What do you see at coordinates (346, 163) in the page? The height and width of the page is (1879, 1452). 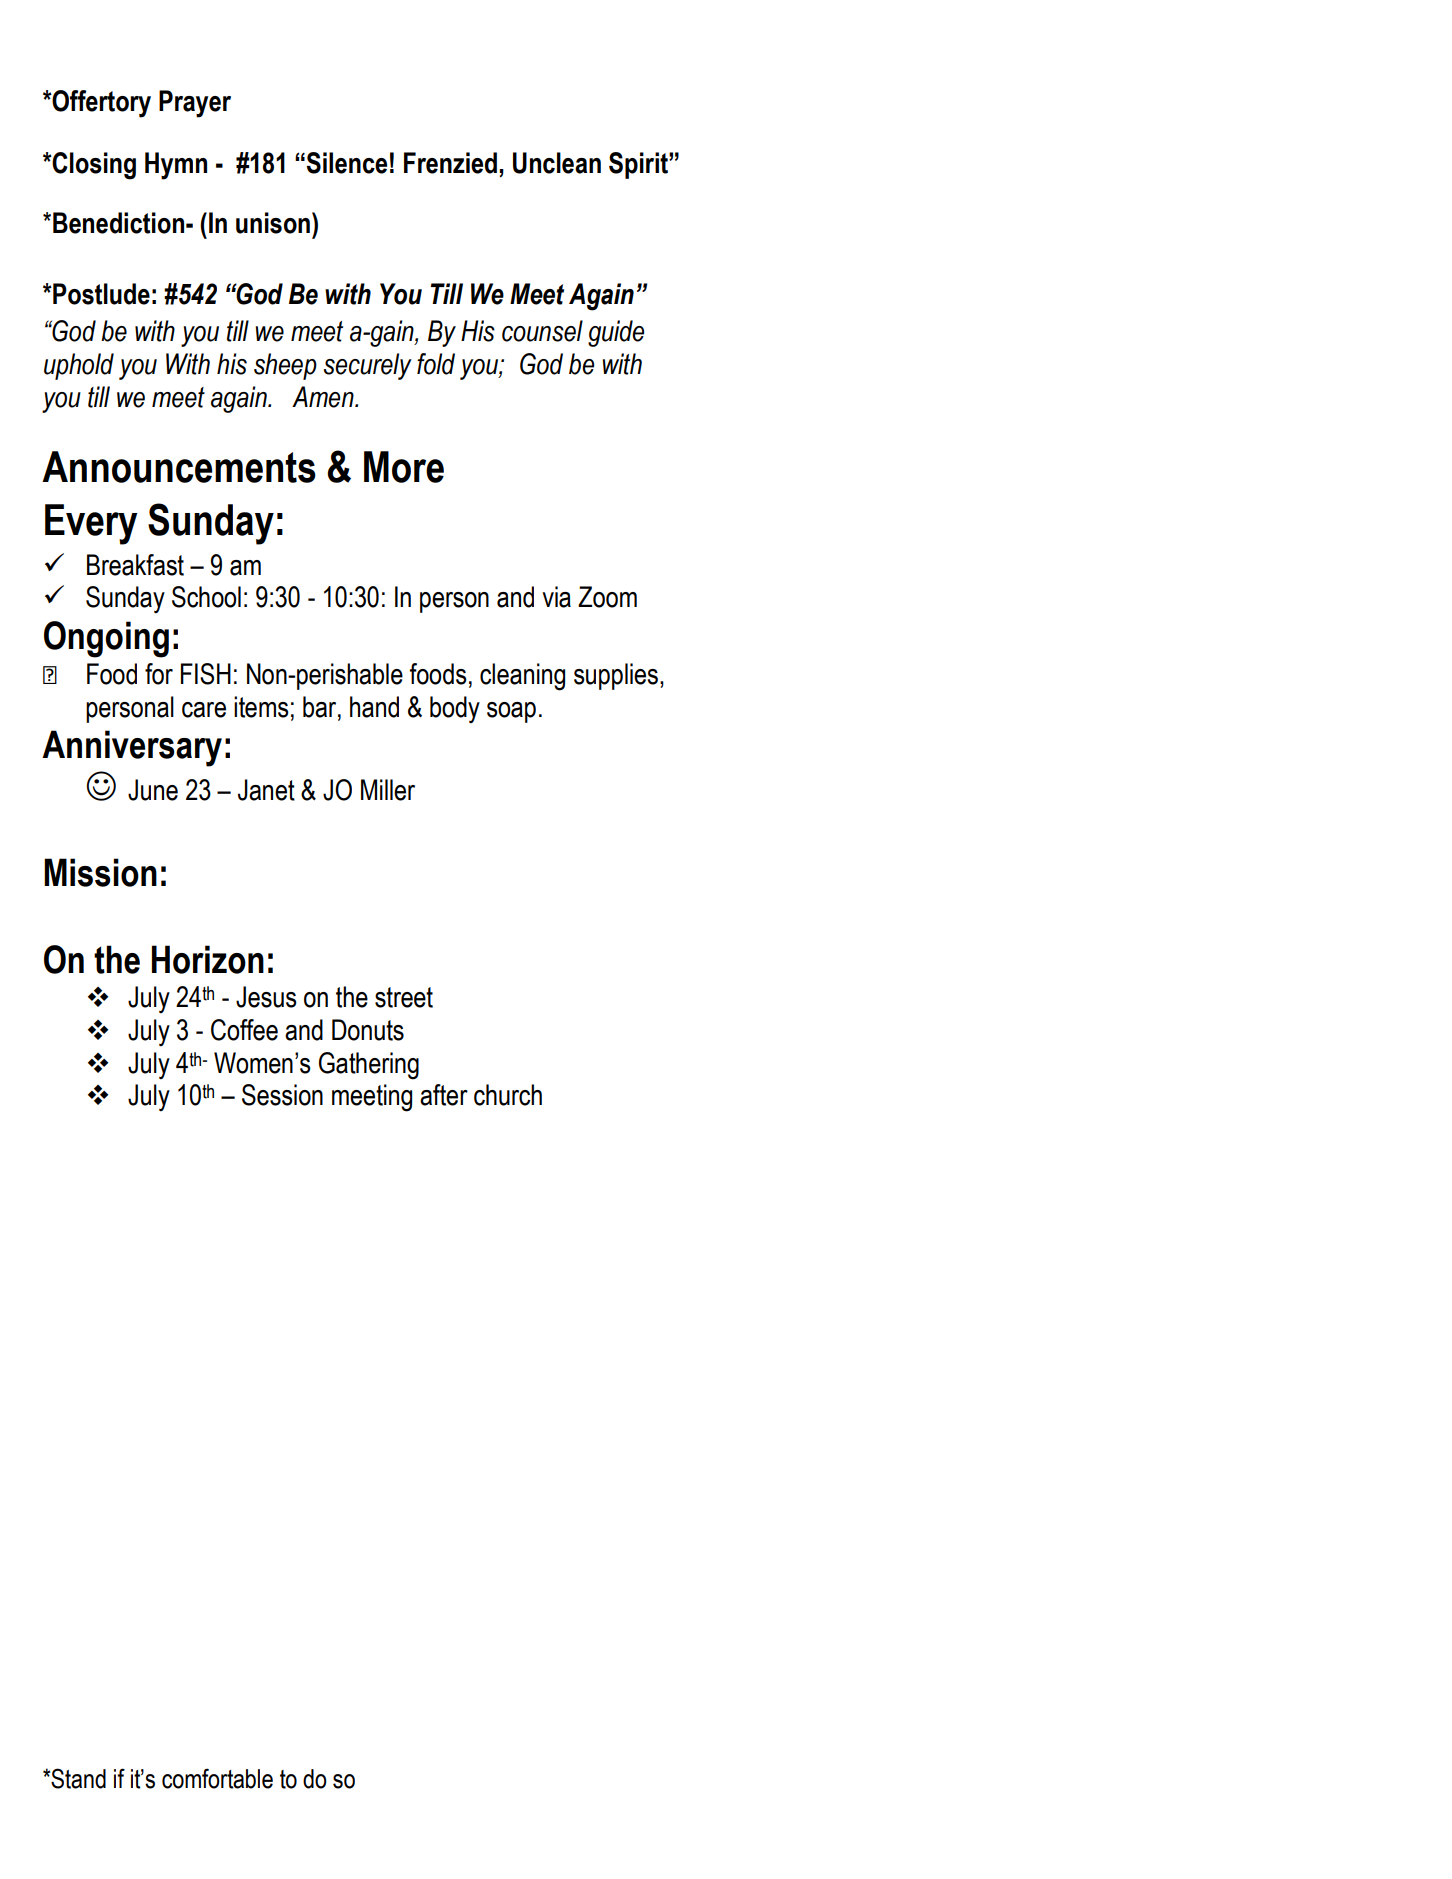 I see `Silence` at bounding box center [346, 163].
